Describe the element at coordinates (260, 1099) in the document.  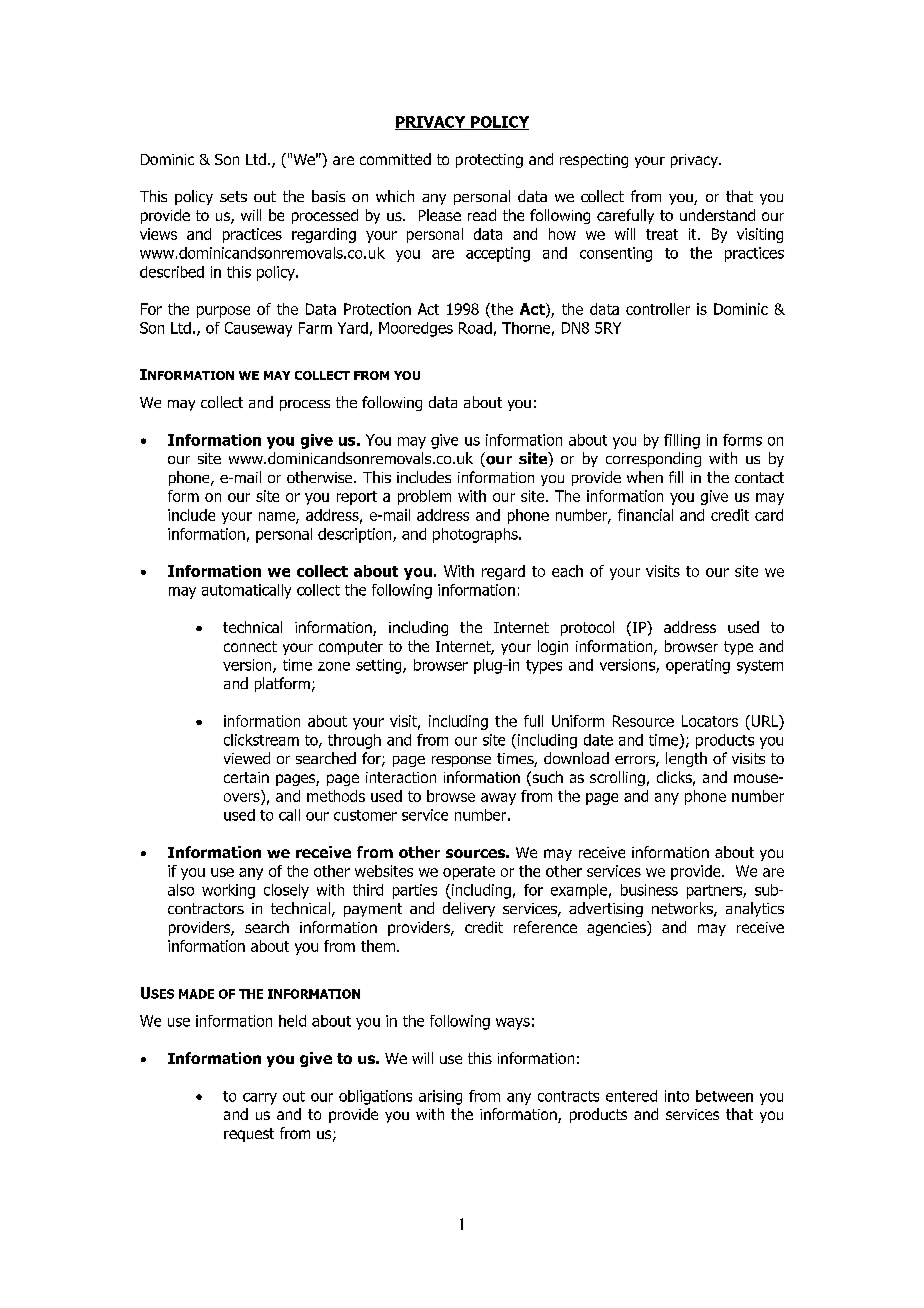
I see `carry` at that location.
